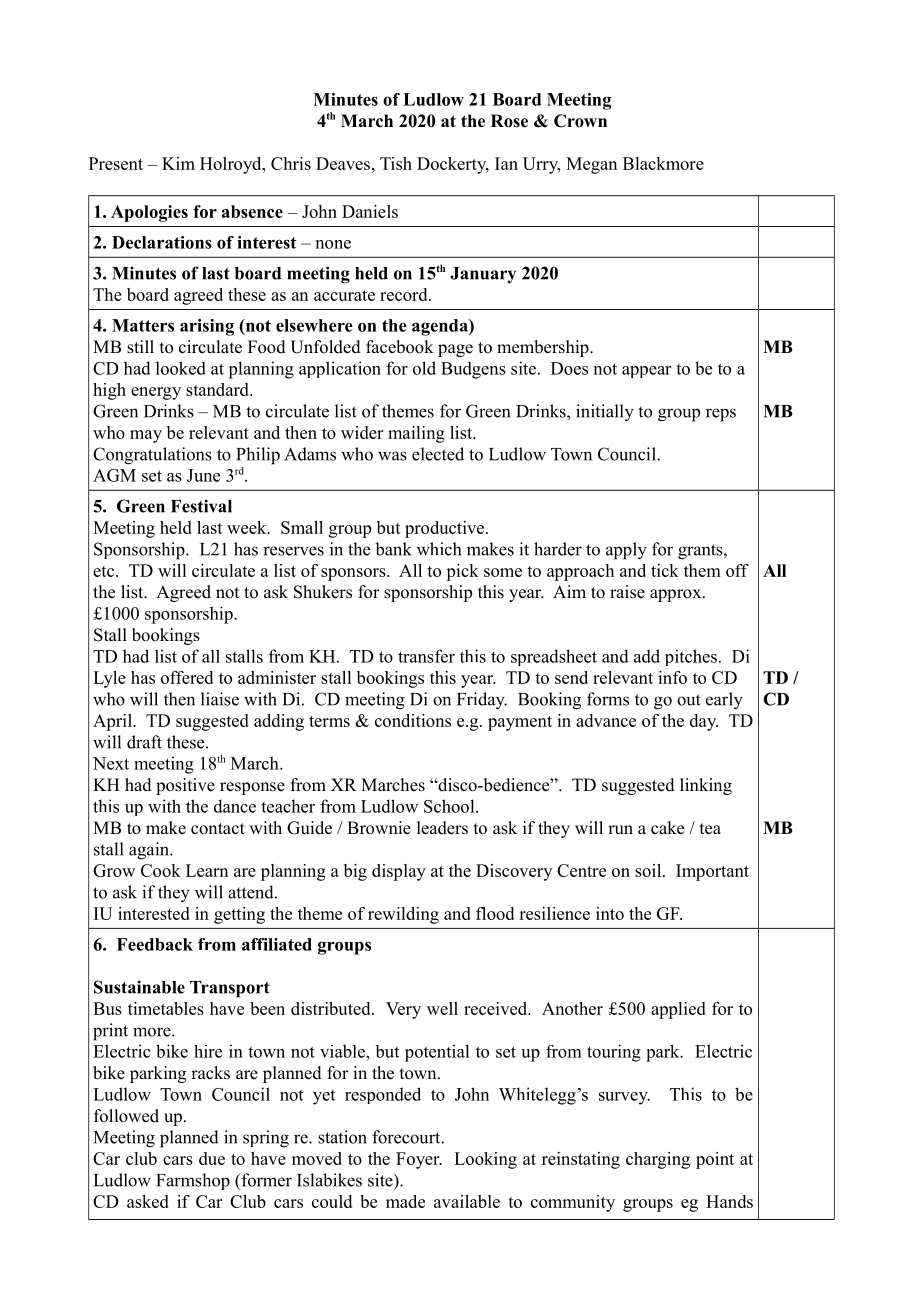 The width and height of the screenshot is (924, 1308). I want to click on appear, so click(646, 372).
